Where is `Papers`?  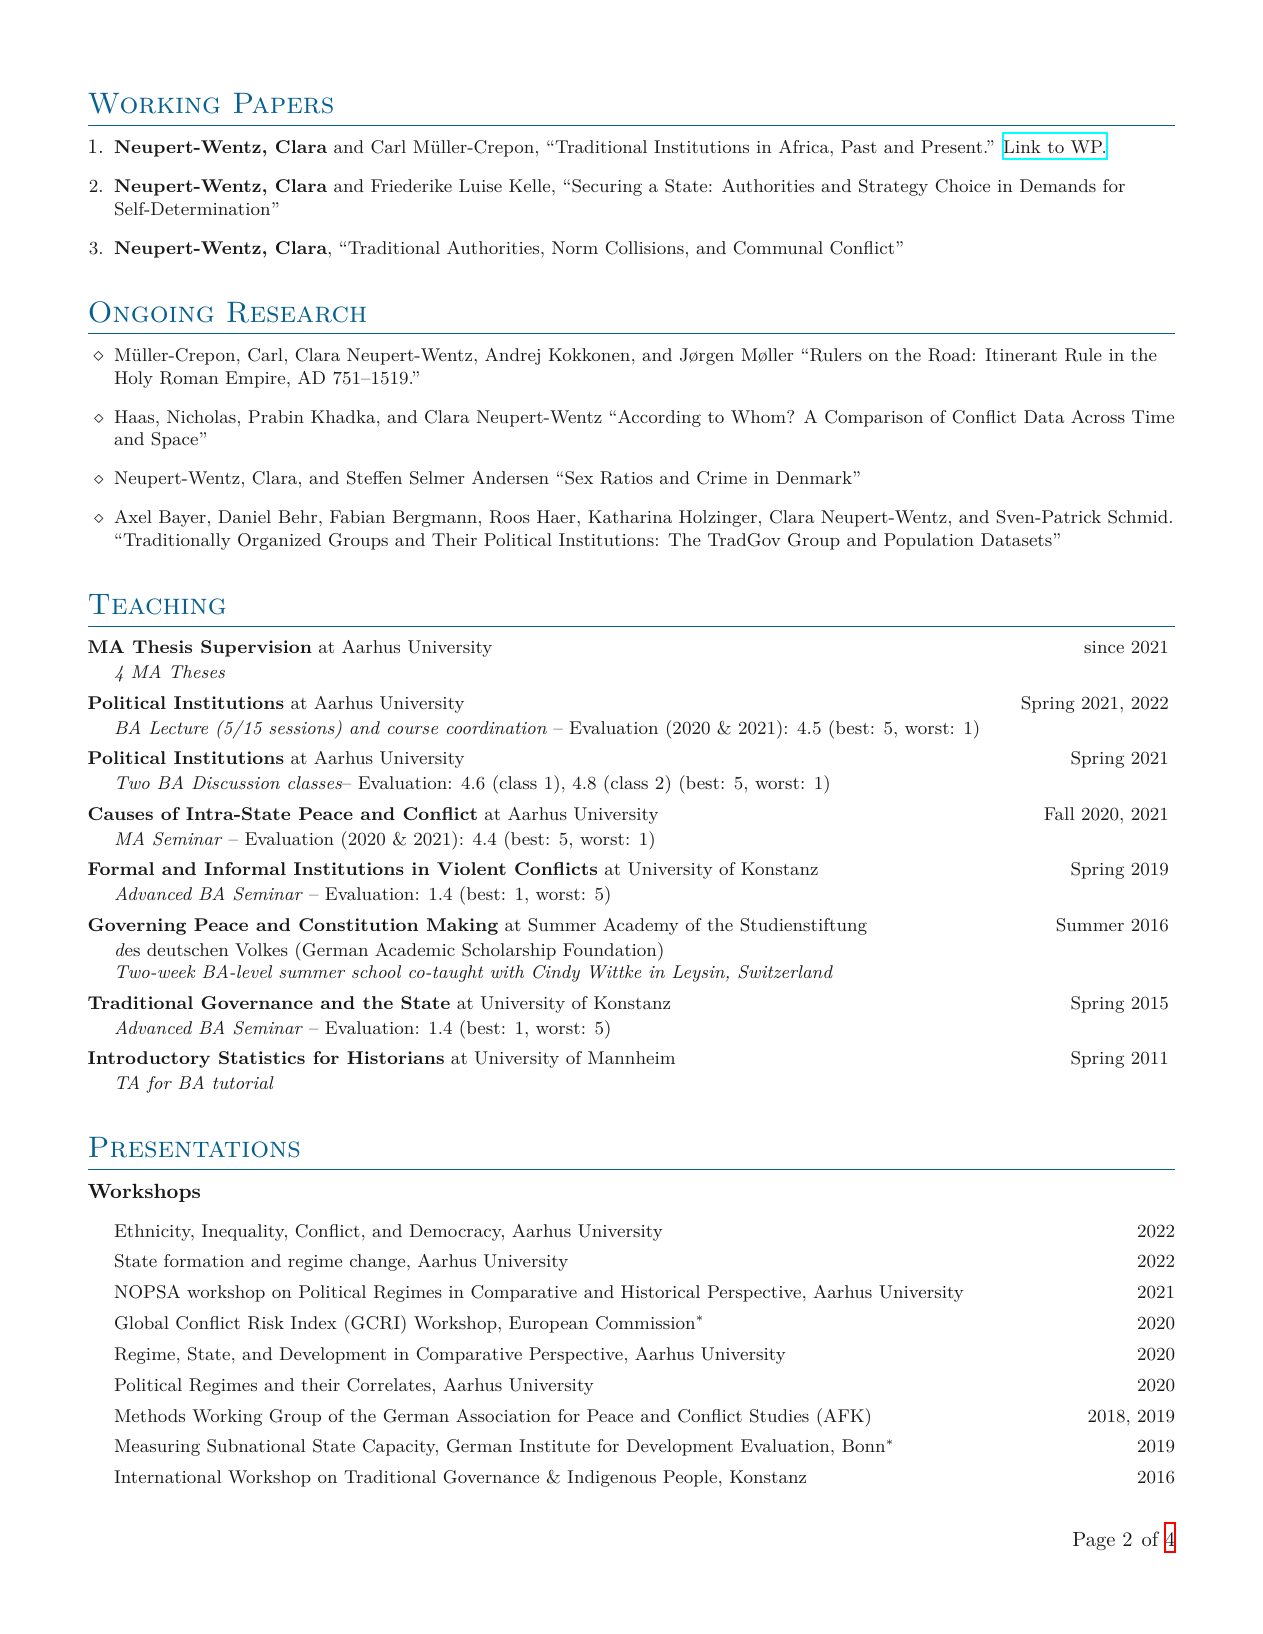
Papers is located at coordinates (283, 103).
